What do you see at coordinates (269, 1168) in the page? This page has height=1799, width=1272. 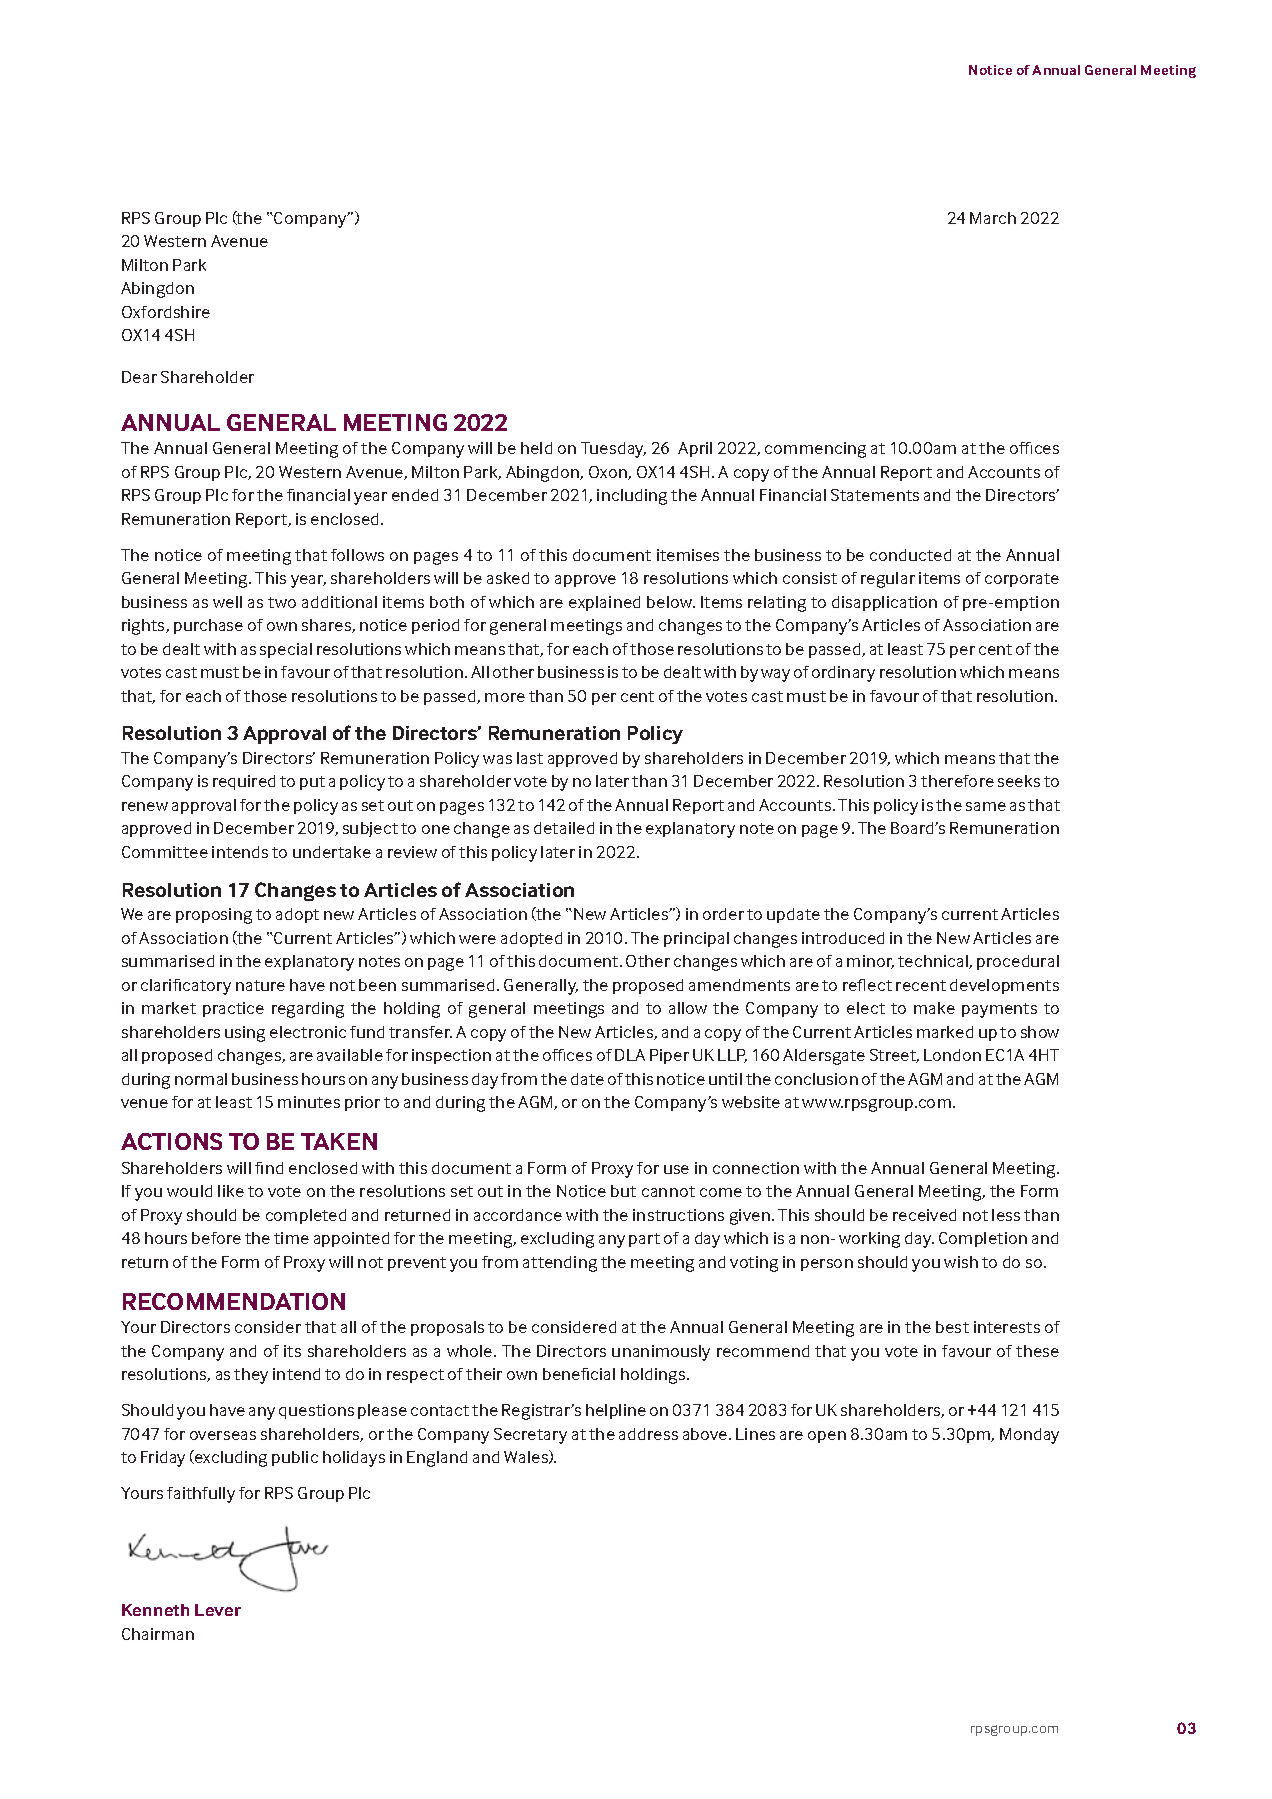 I see `find` at bounding box center [269, 1168].
